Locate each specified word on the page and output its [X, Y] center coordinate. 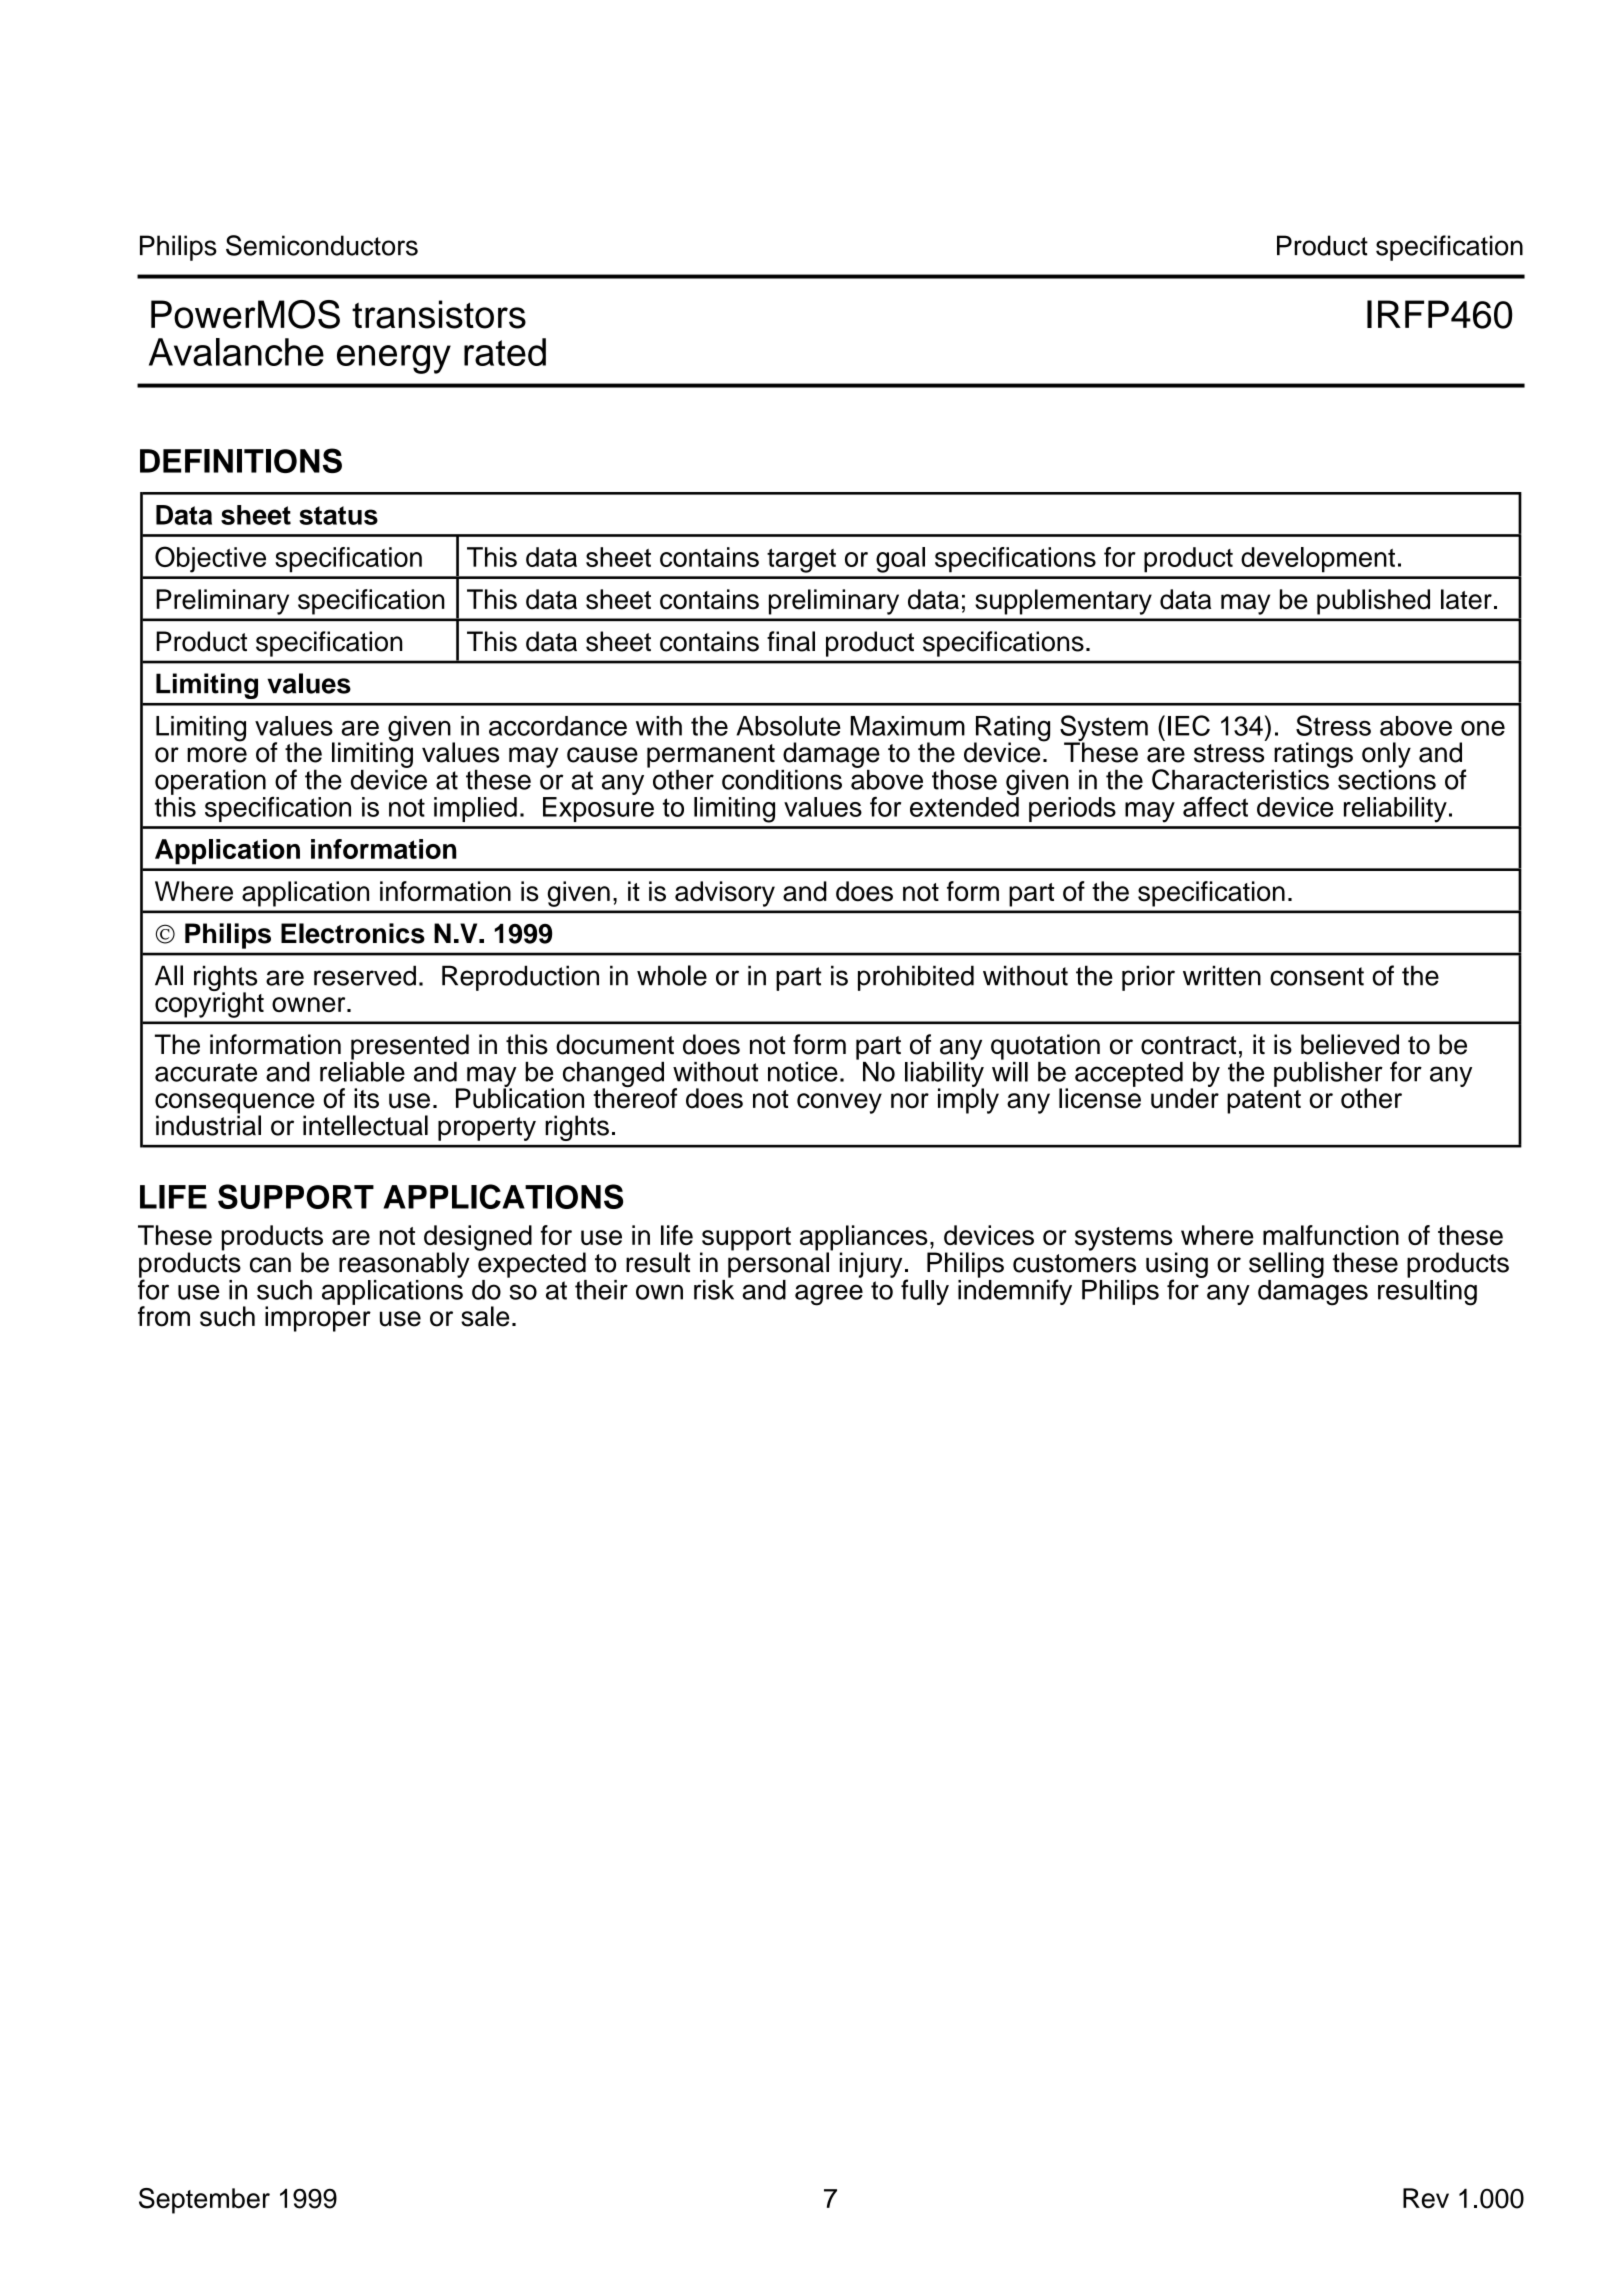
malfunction [1331, 1235]
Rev [1426, 2198]
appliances [865, 1239]
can [270, 1265]
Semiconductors [322, 245]
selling [1286, 1265]
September [204, 2201]
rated [505, 352]
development [1318, 560]
